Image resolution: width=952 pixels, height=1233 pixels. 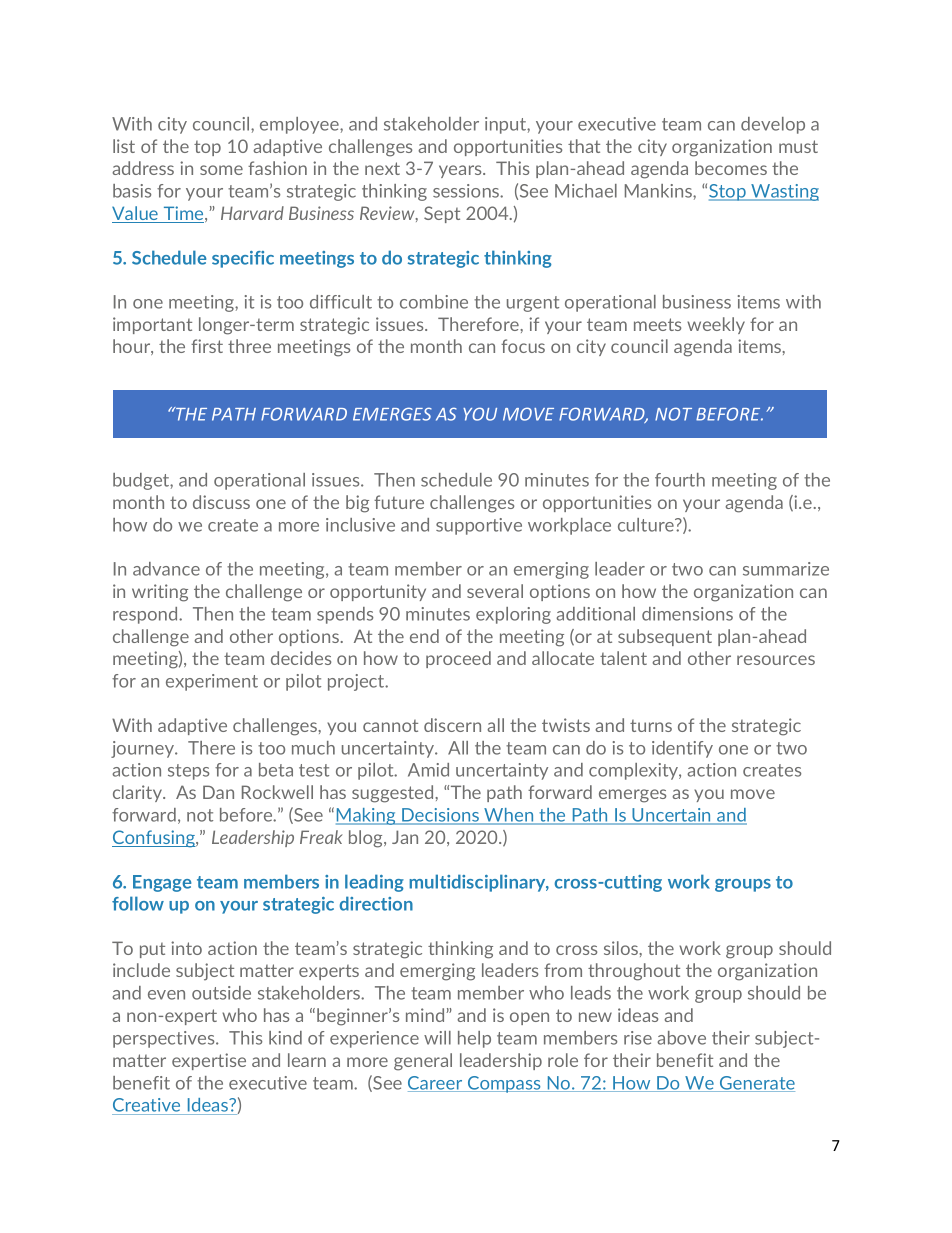 What do you see at coordinates (716, 325) in the document?
I see `weekly` at bounding box center [716, 325].
